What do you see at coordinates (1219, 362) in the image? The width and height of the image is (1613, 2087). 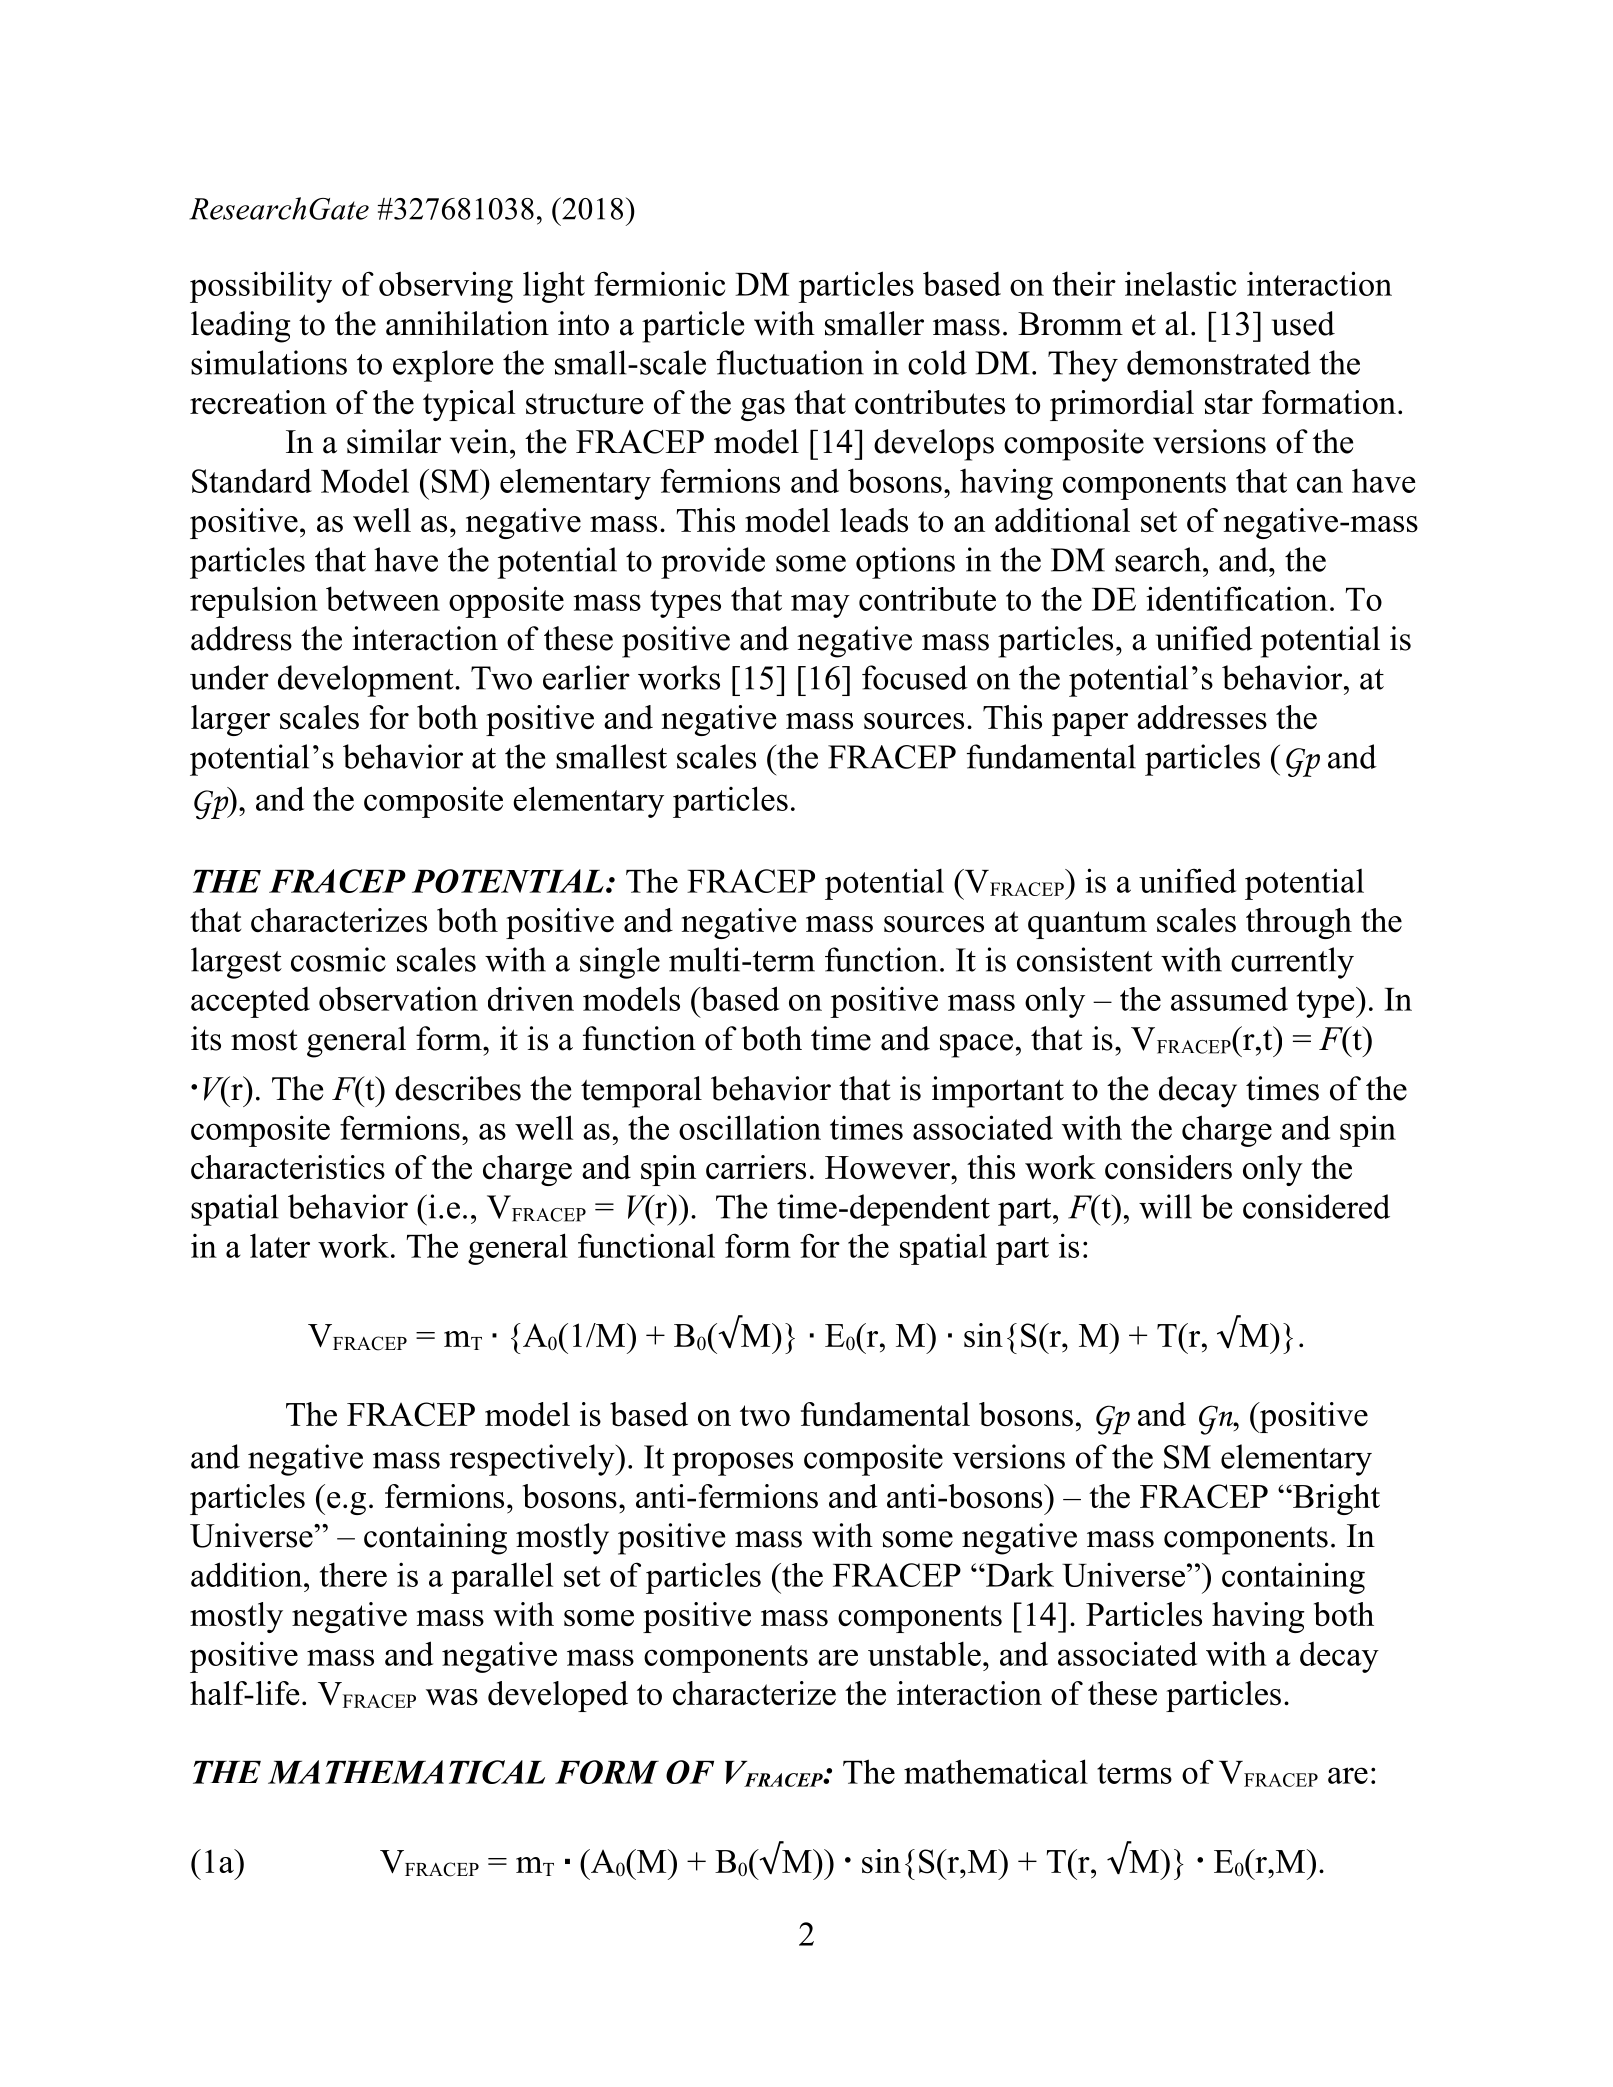 I see `demonstrated` at bounding box center [1219, 362].
